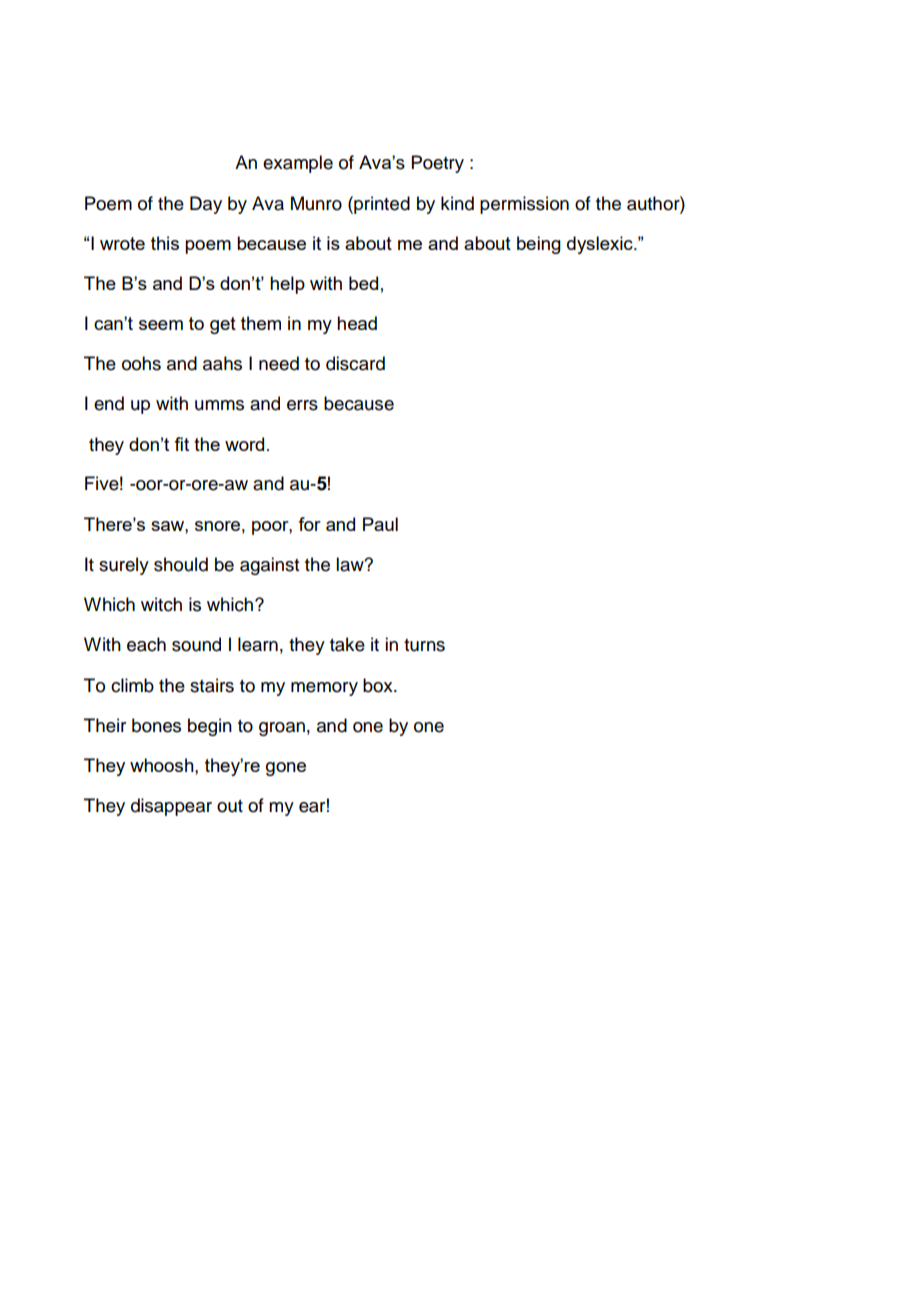 The width and height of the page is (924, 1307). What do you see at coordinates (355, 363) in the page?
I see `discard` at bounding box center [355, 363].
